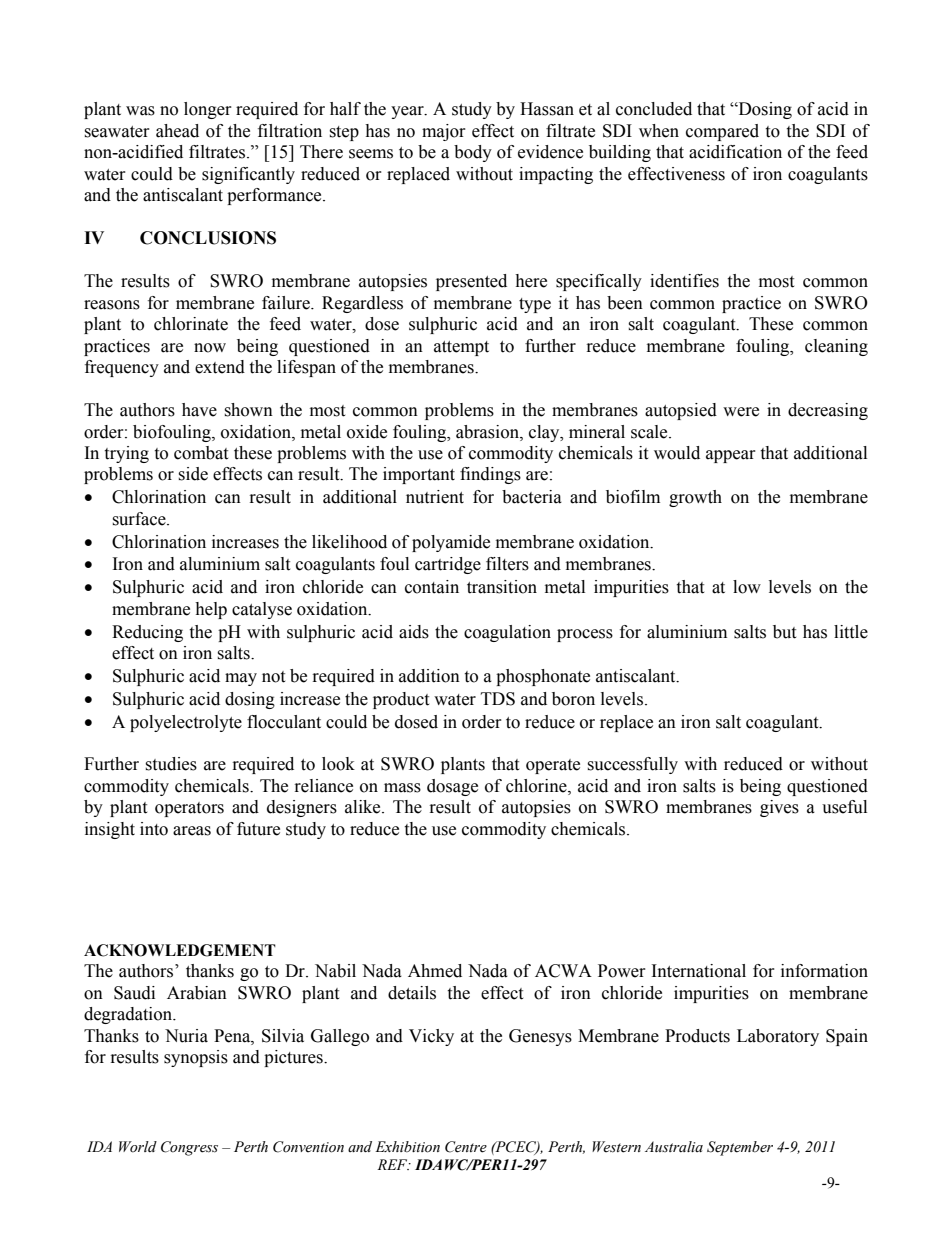 The width and height of the screenshot is (952, 1233). I want to click on ahead, so click(177, 131).
